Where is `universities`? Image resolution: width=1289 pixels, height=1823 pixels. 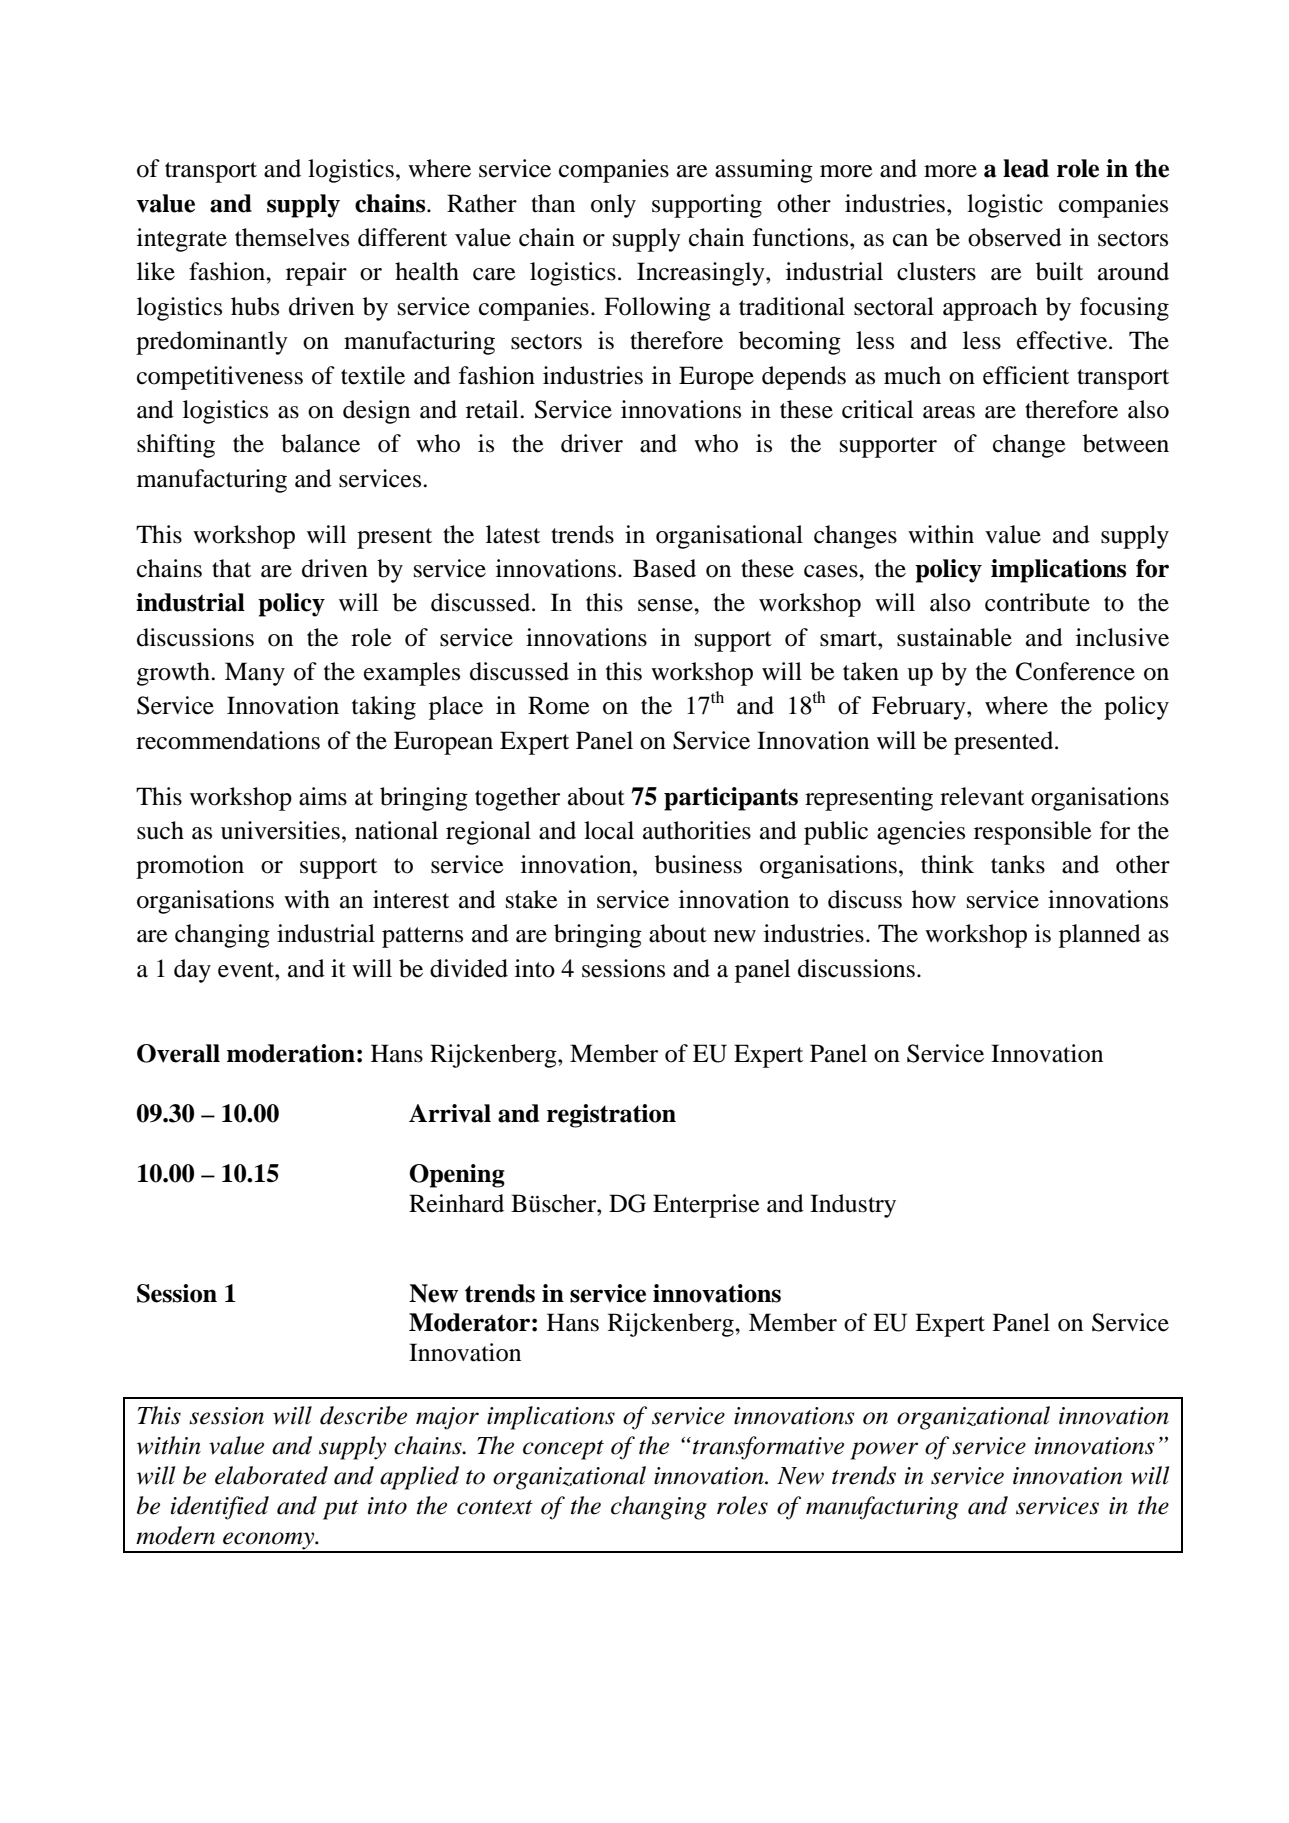 universities is located at coordinates (280, 830).
